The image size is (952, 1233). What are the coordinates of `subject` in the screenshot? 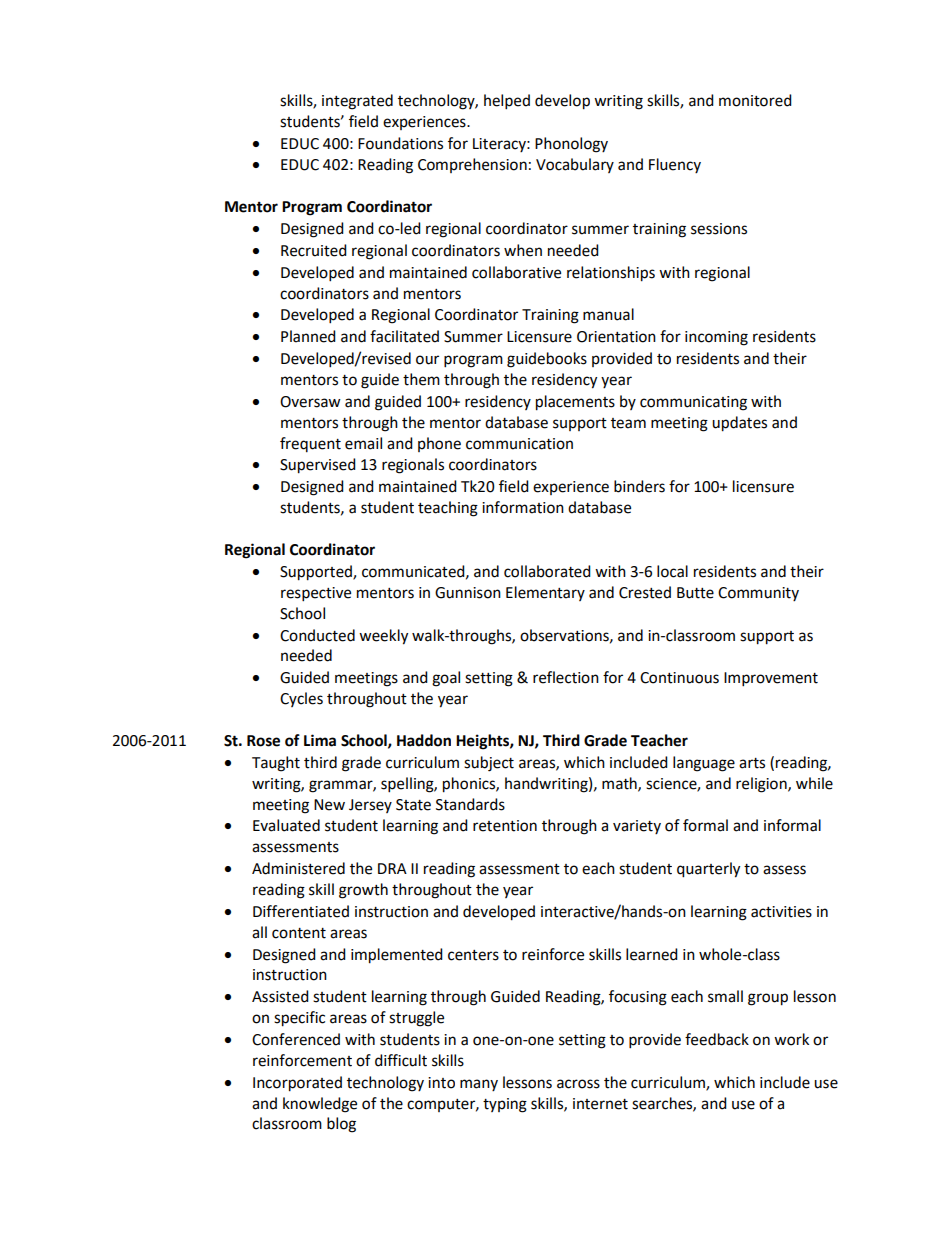 It's located at (489, 764).
